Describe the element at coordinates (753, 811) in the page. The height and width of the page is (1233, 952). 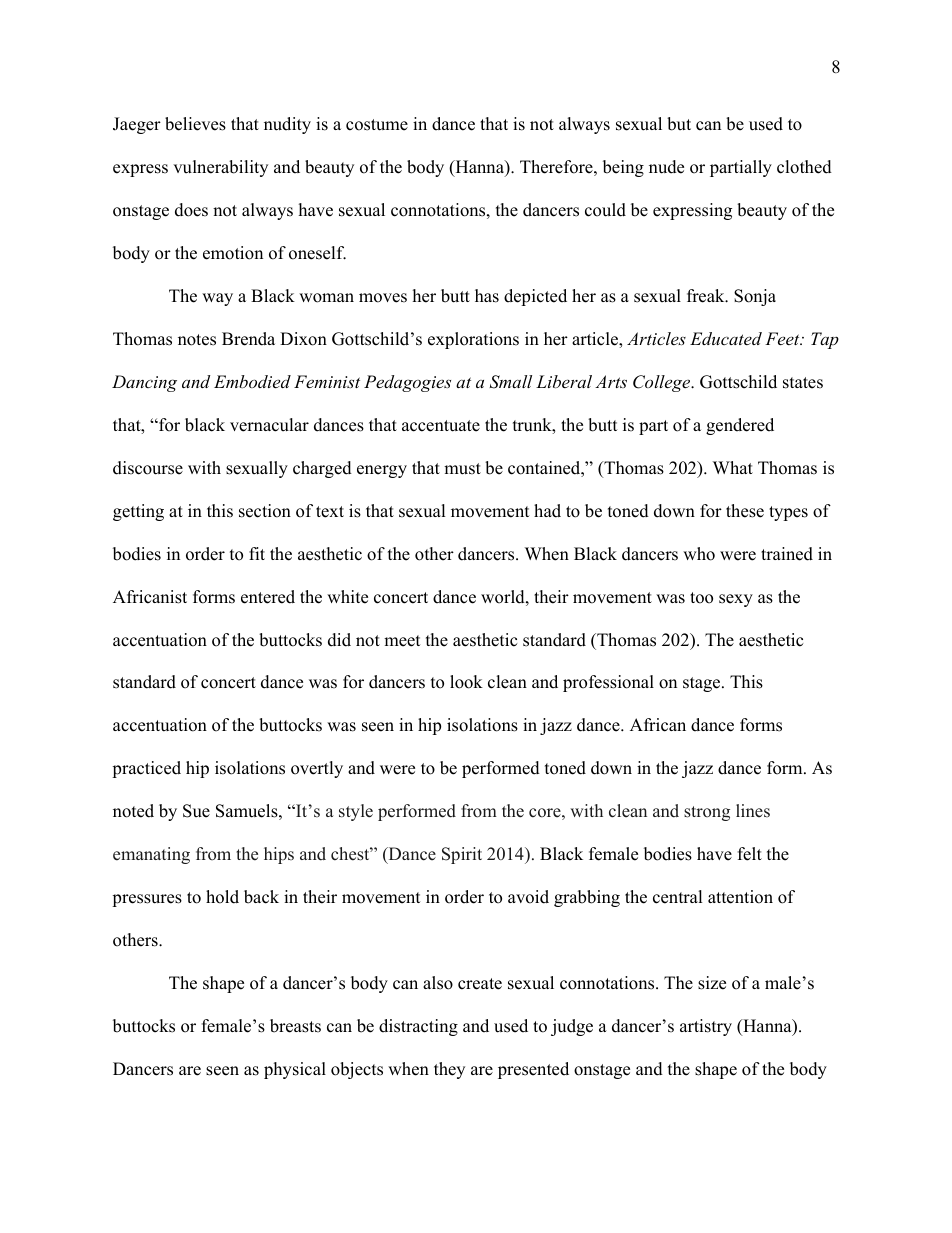
I see `lines` at that location.
